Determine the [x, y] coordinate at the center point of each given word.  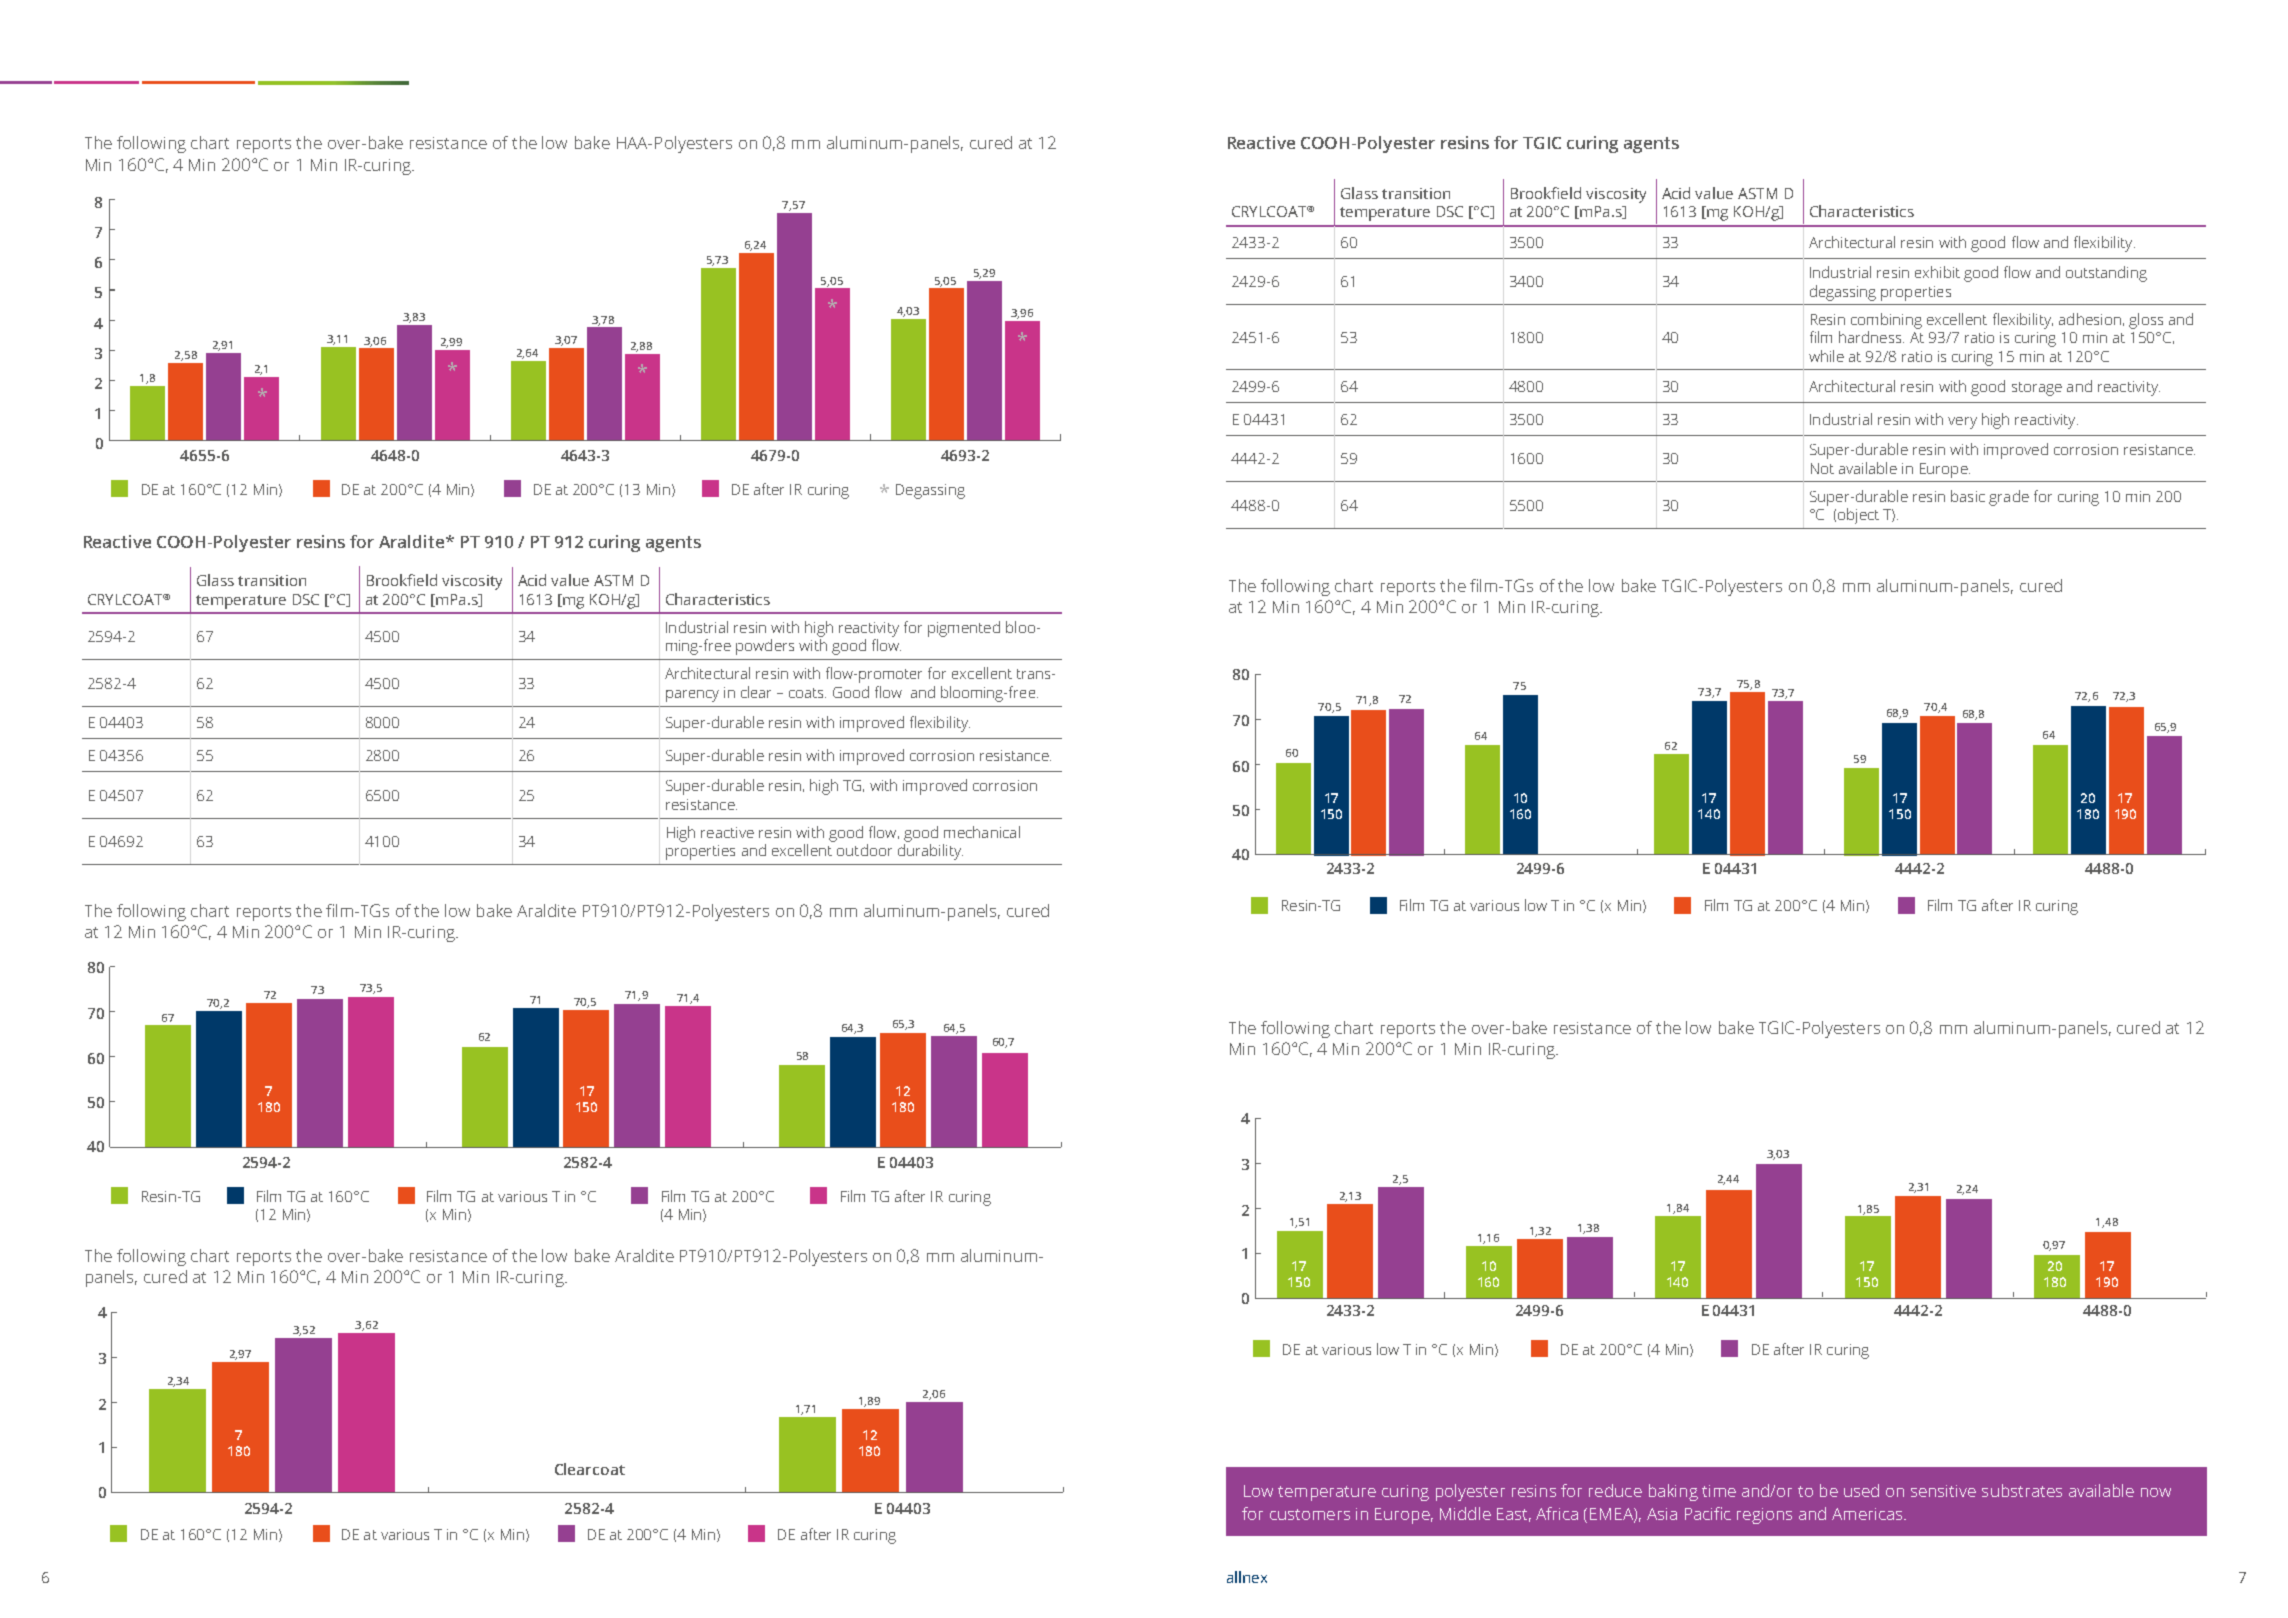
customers [1310, 1514]
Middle [1465, 1513]
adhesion [2090, 319]
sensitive [1943, 1491]
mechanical [982, 832]
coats [807, 693]
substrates [2022, 1490]
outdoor [864, 850]
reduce [1615, 1490]
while [1826, 356]
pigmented [964, 629]
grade [2009, 498]
